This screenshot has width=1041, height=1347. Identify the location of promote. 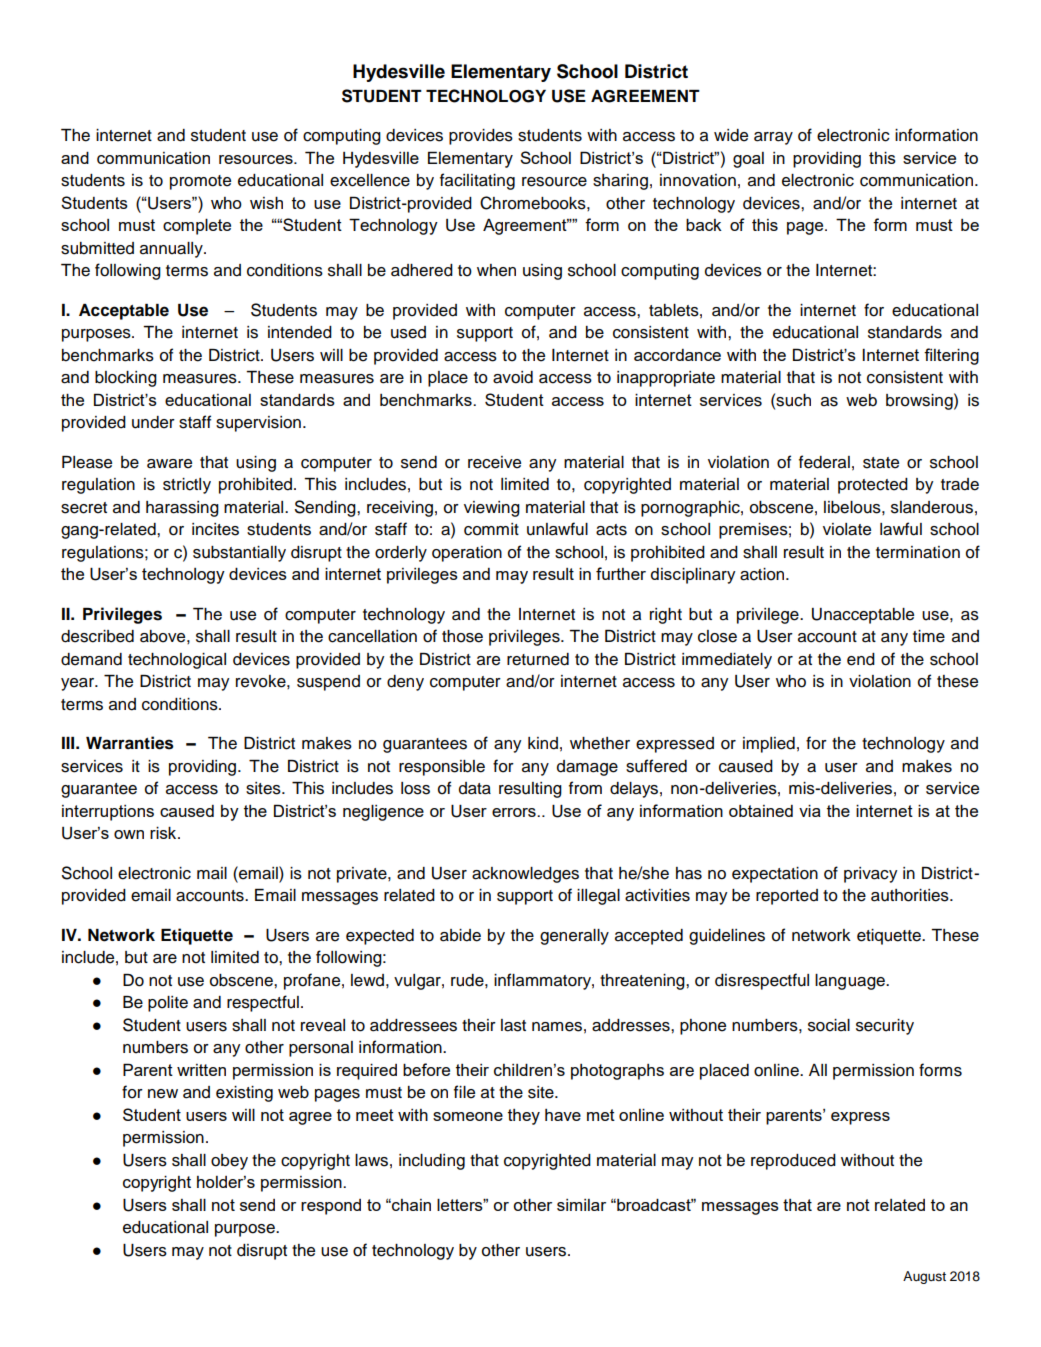
(200, 182).
